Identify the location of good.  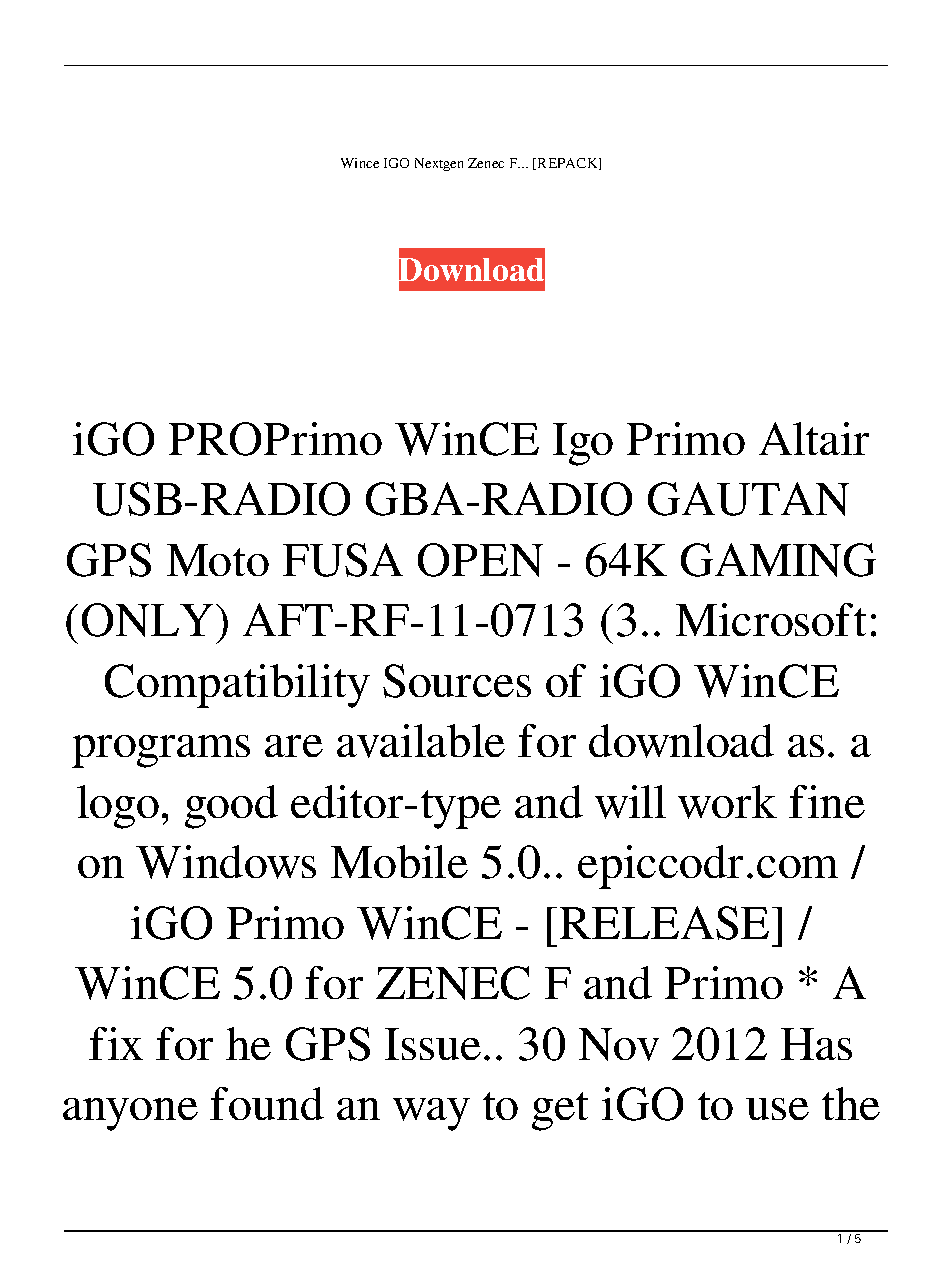
(231, 807).
